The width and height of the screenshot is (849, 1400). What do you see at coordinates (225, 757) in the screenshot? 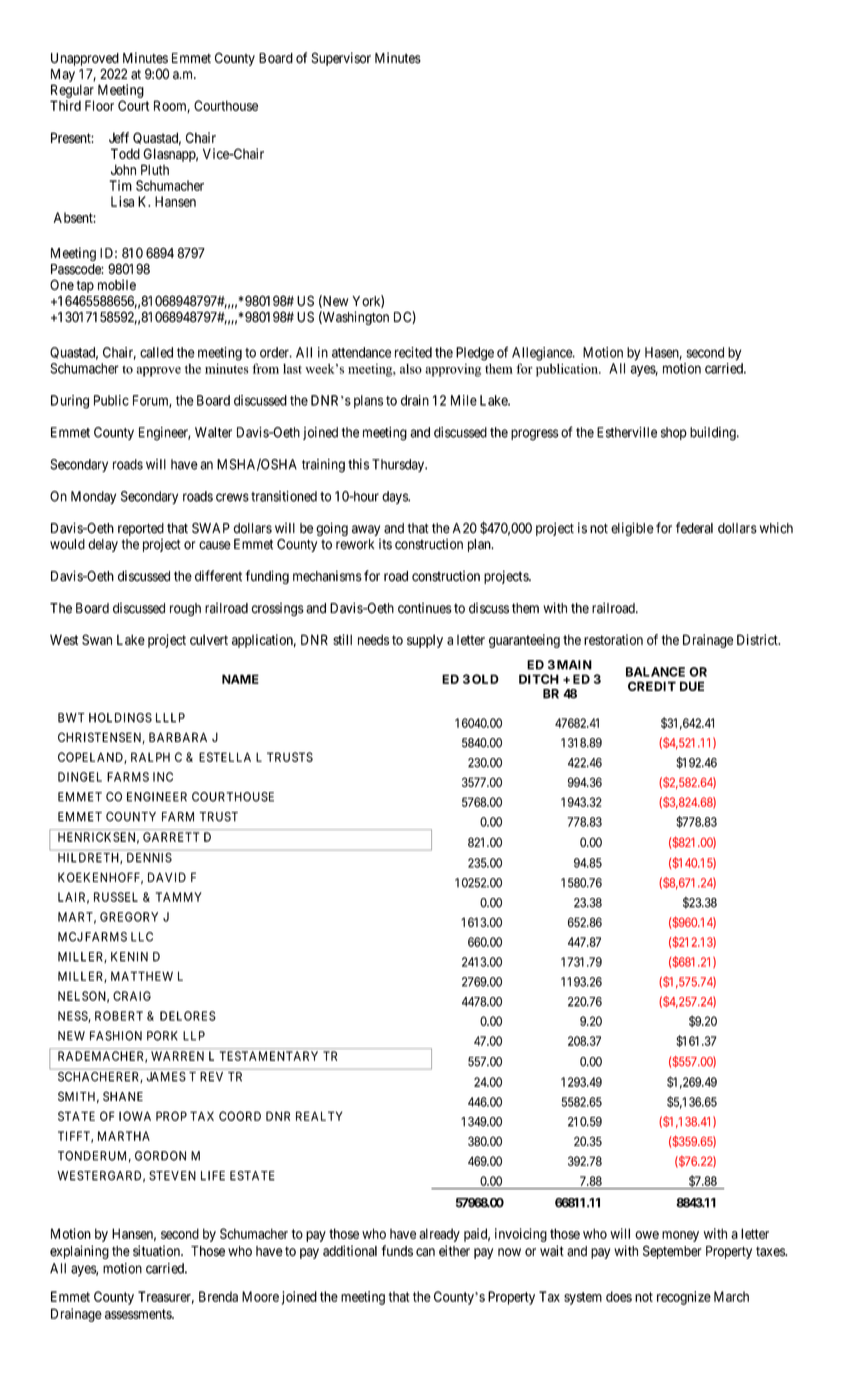
I see `ESTELLA` at bounding box center [225, 757].
